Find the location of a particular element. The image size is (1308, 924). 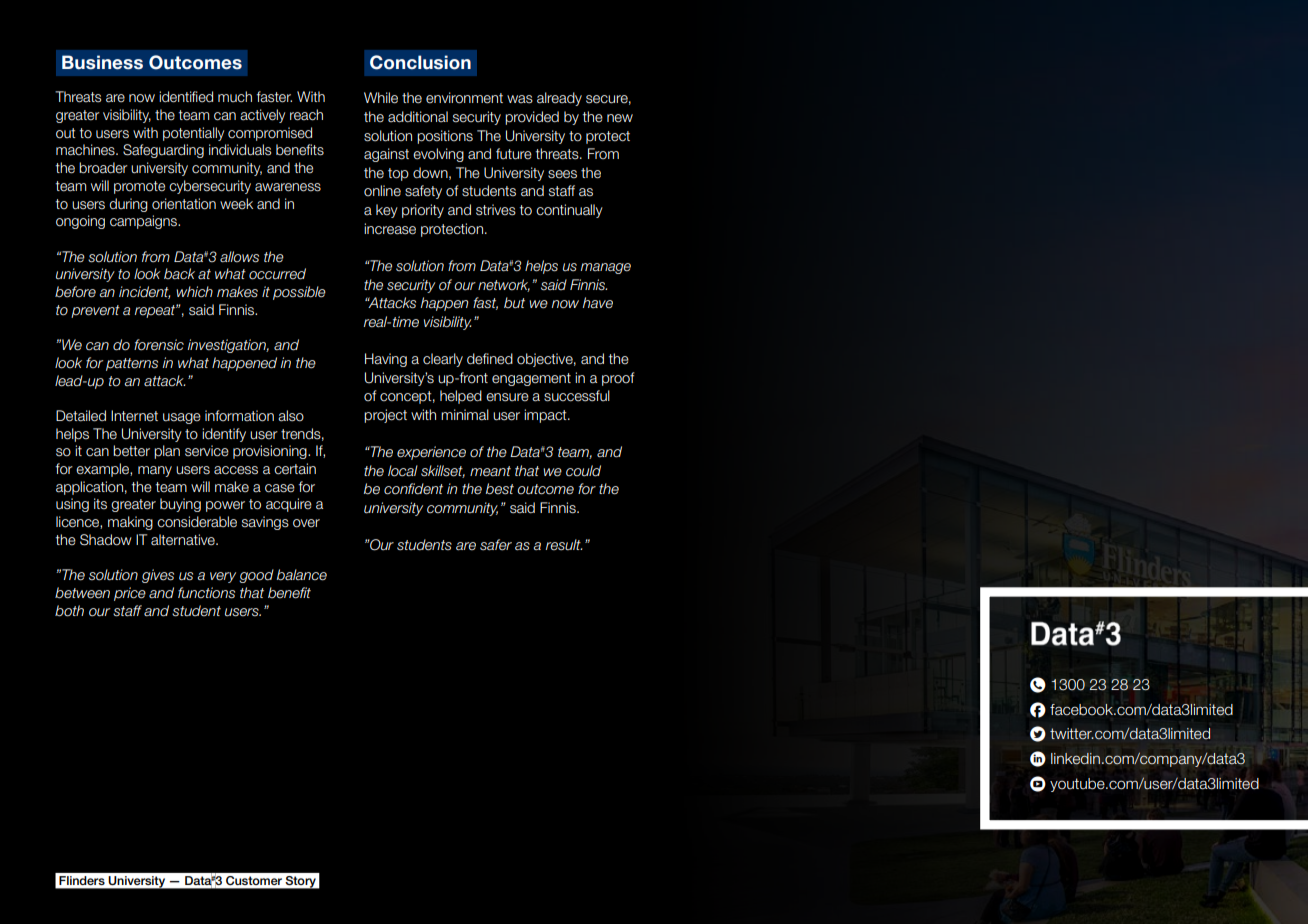

While is located at coordinates (381, 98).
